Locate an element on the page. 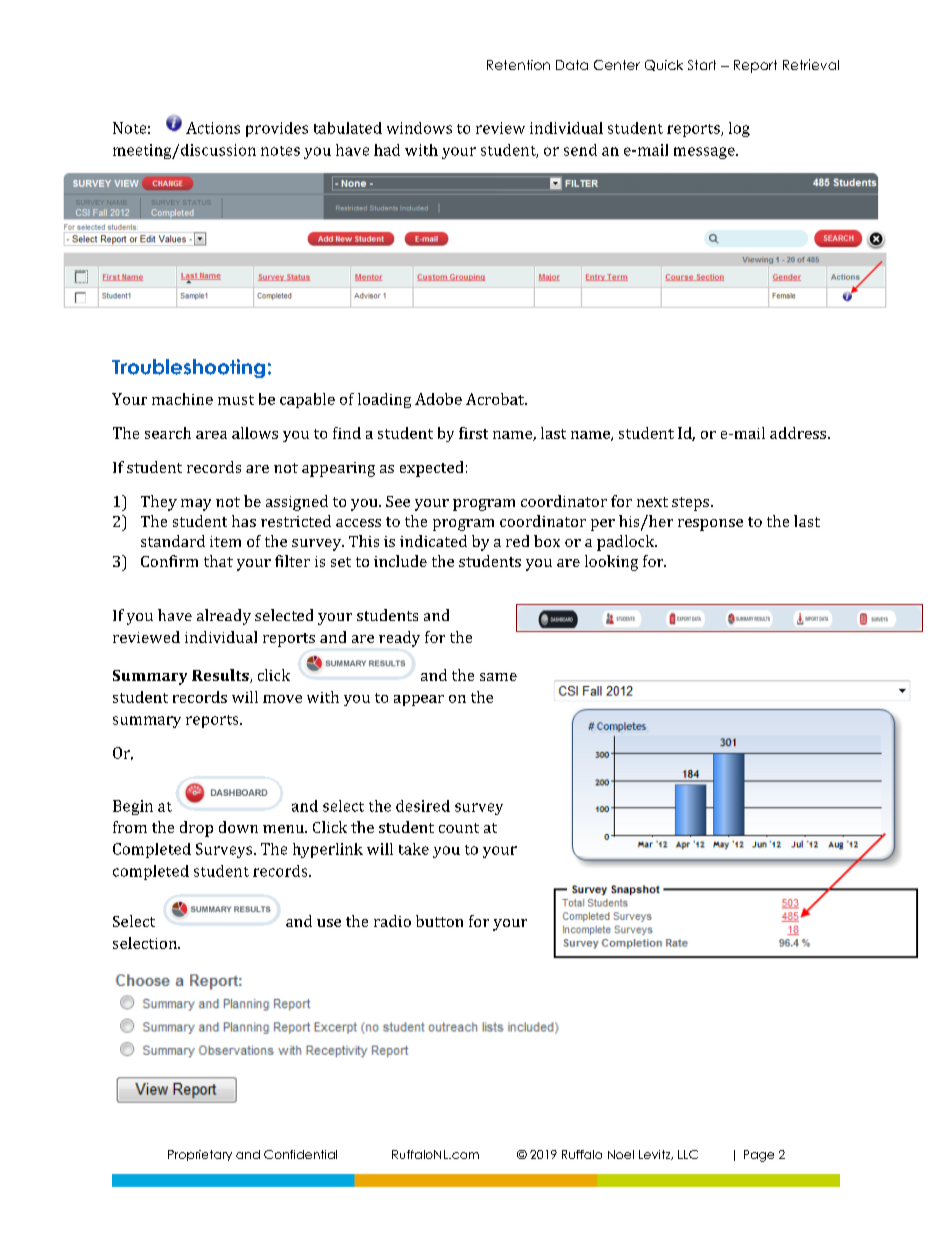 The image size is (952, 1233). Page is located at coordinates (759, 1156).
